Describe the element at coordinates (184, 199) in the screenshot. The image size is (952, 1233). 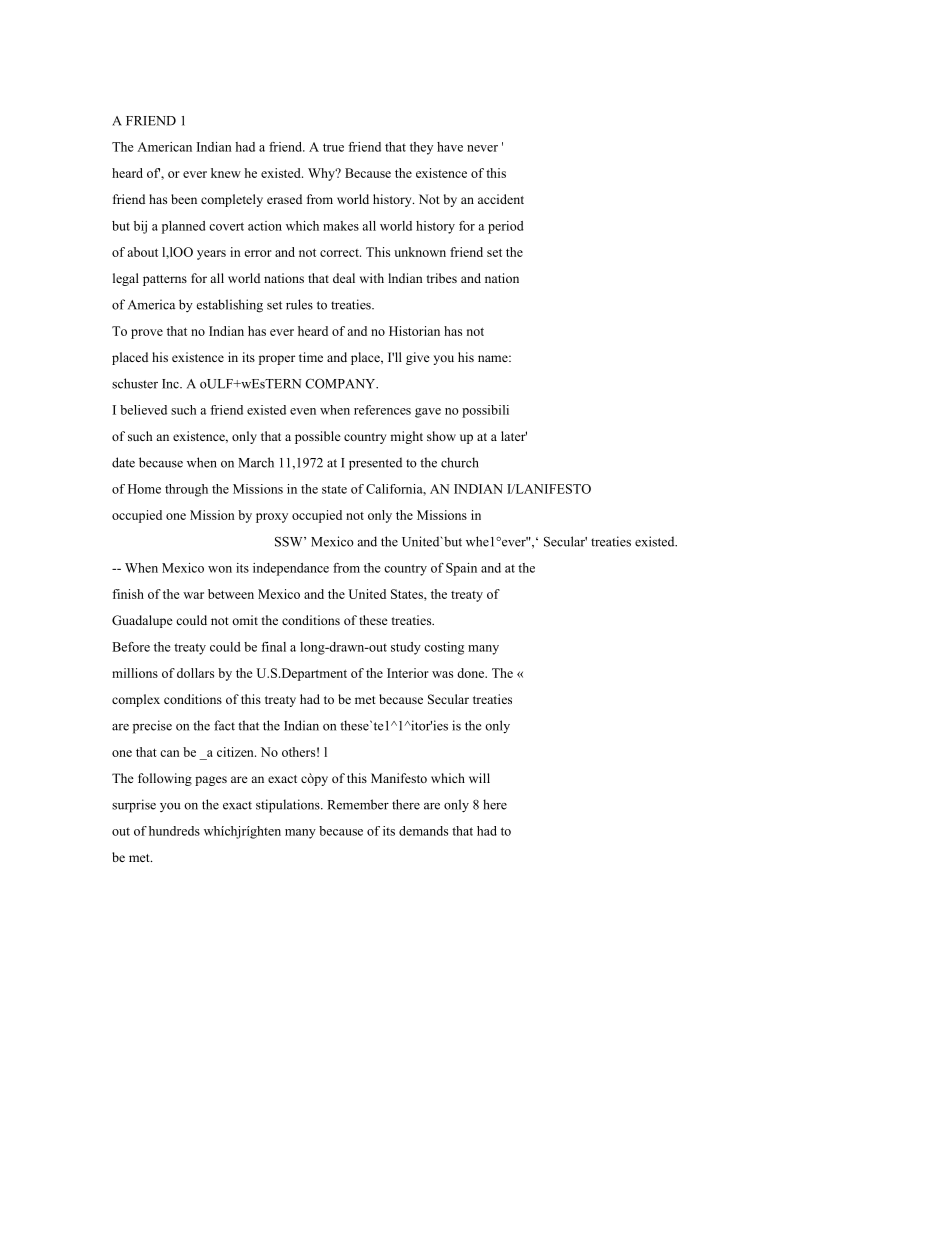
I see `been` at that location.
